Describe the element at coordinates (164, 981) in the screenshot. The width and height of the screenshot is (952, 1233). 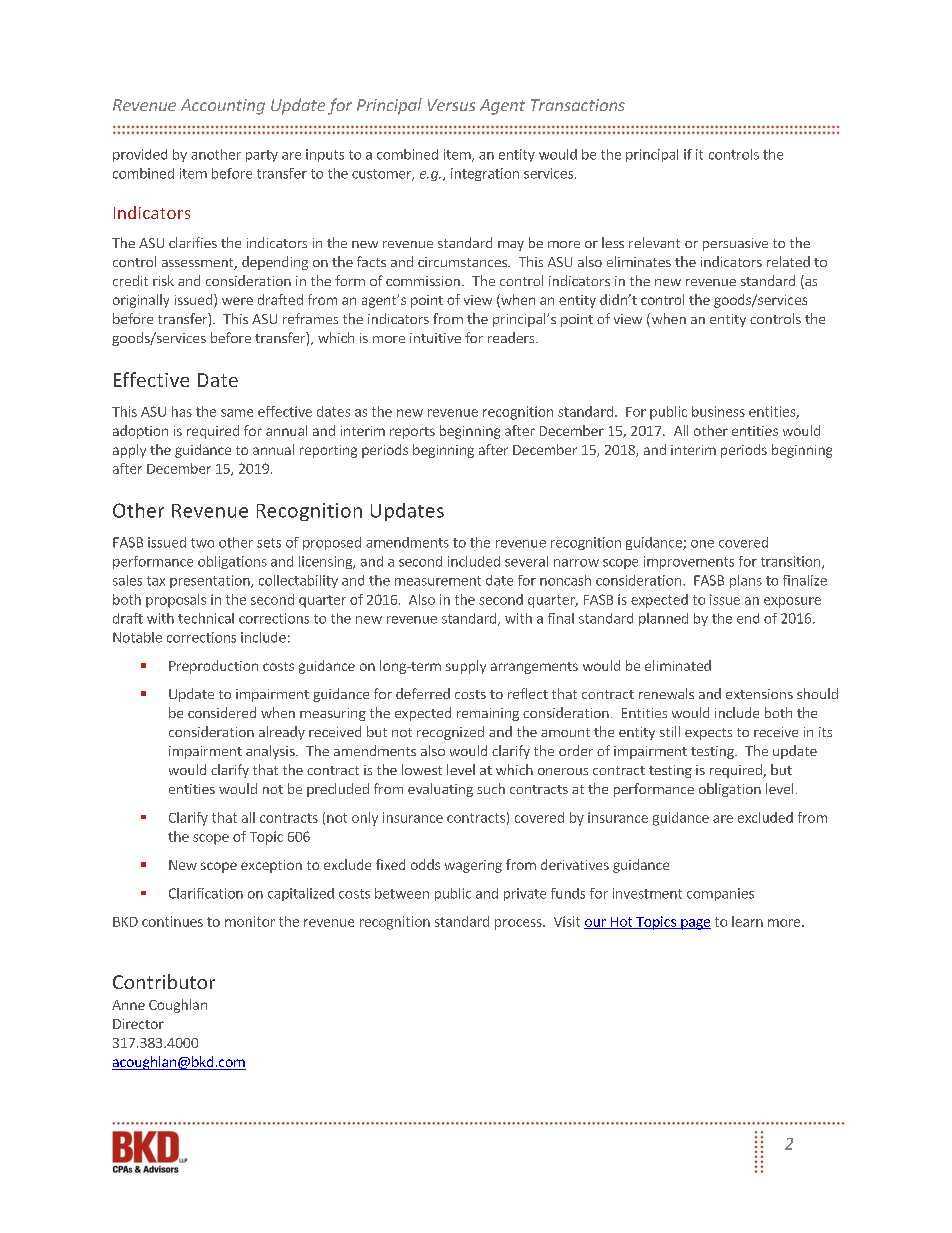
I see `Contributor` at that location.
